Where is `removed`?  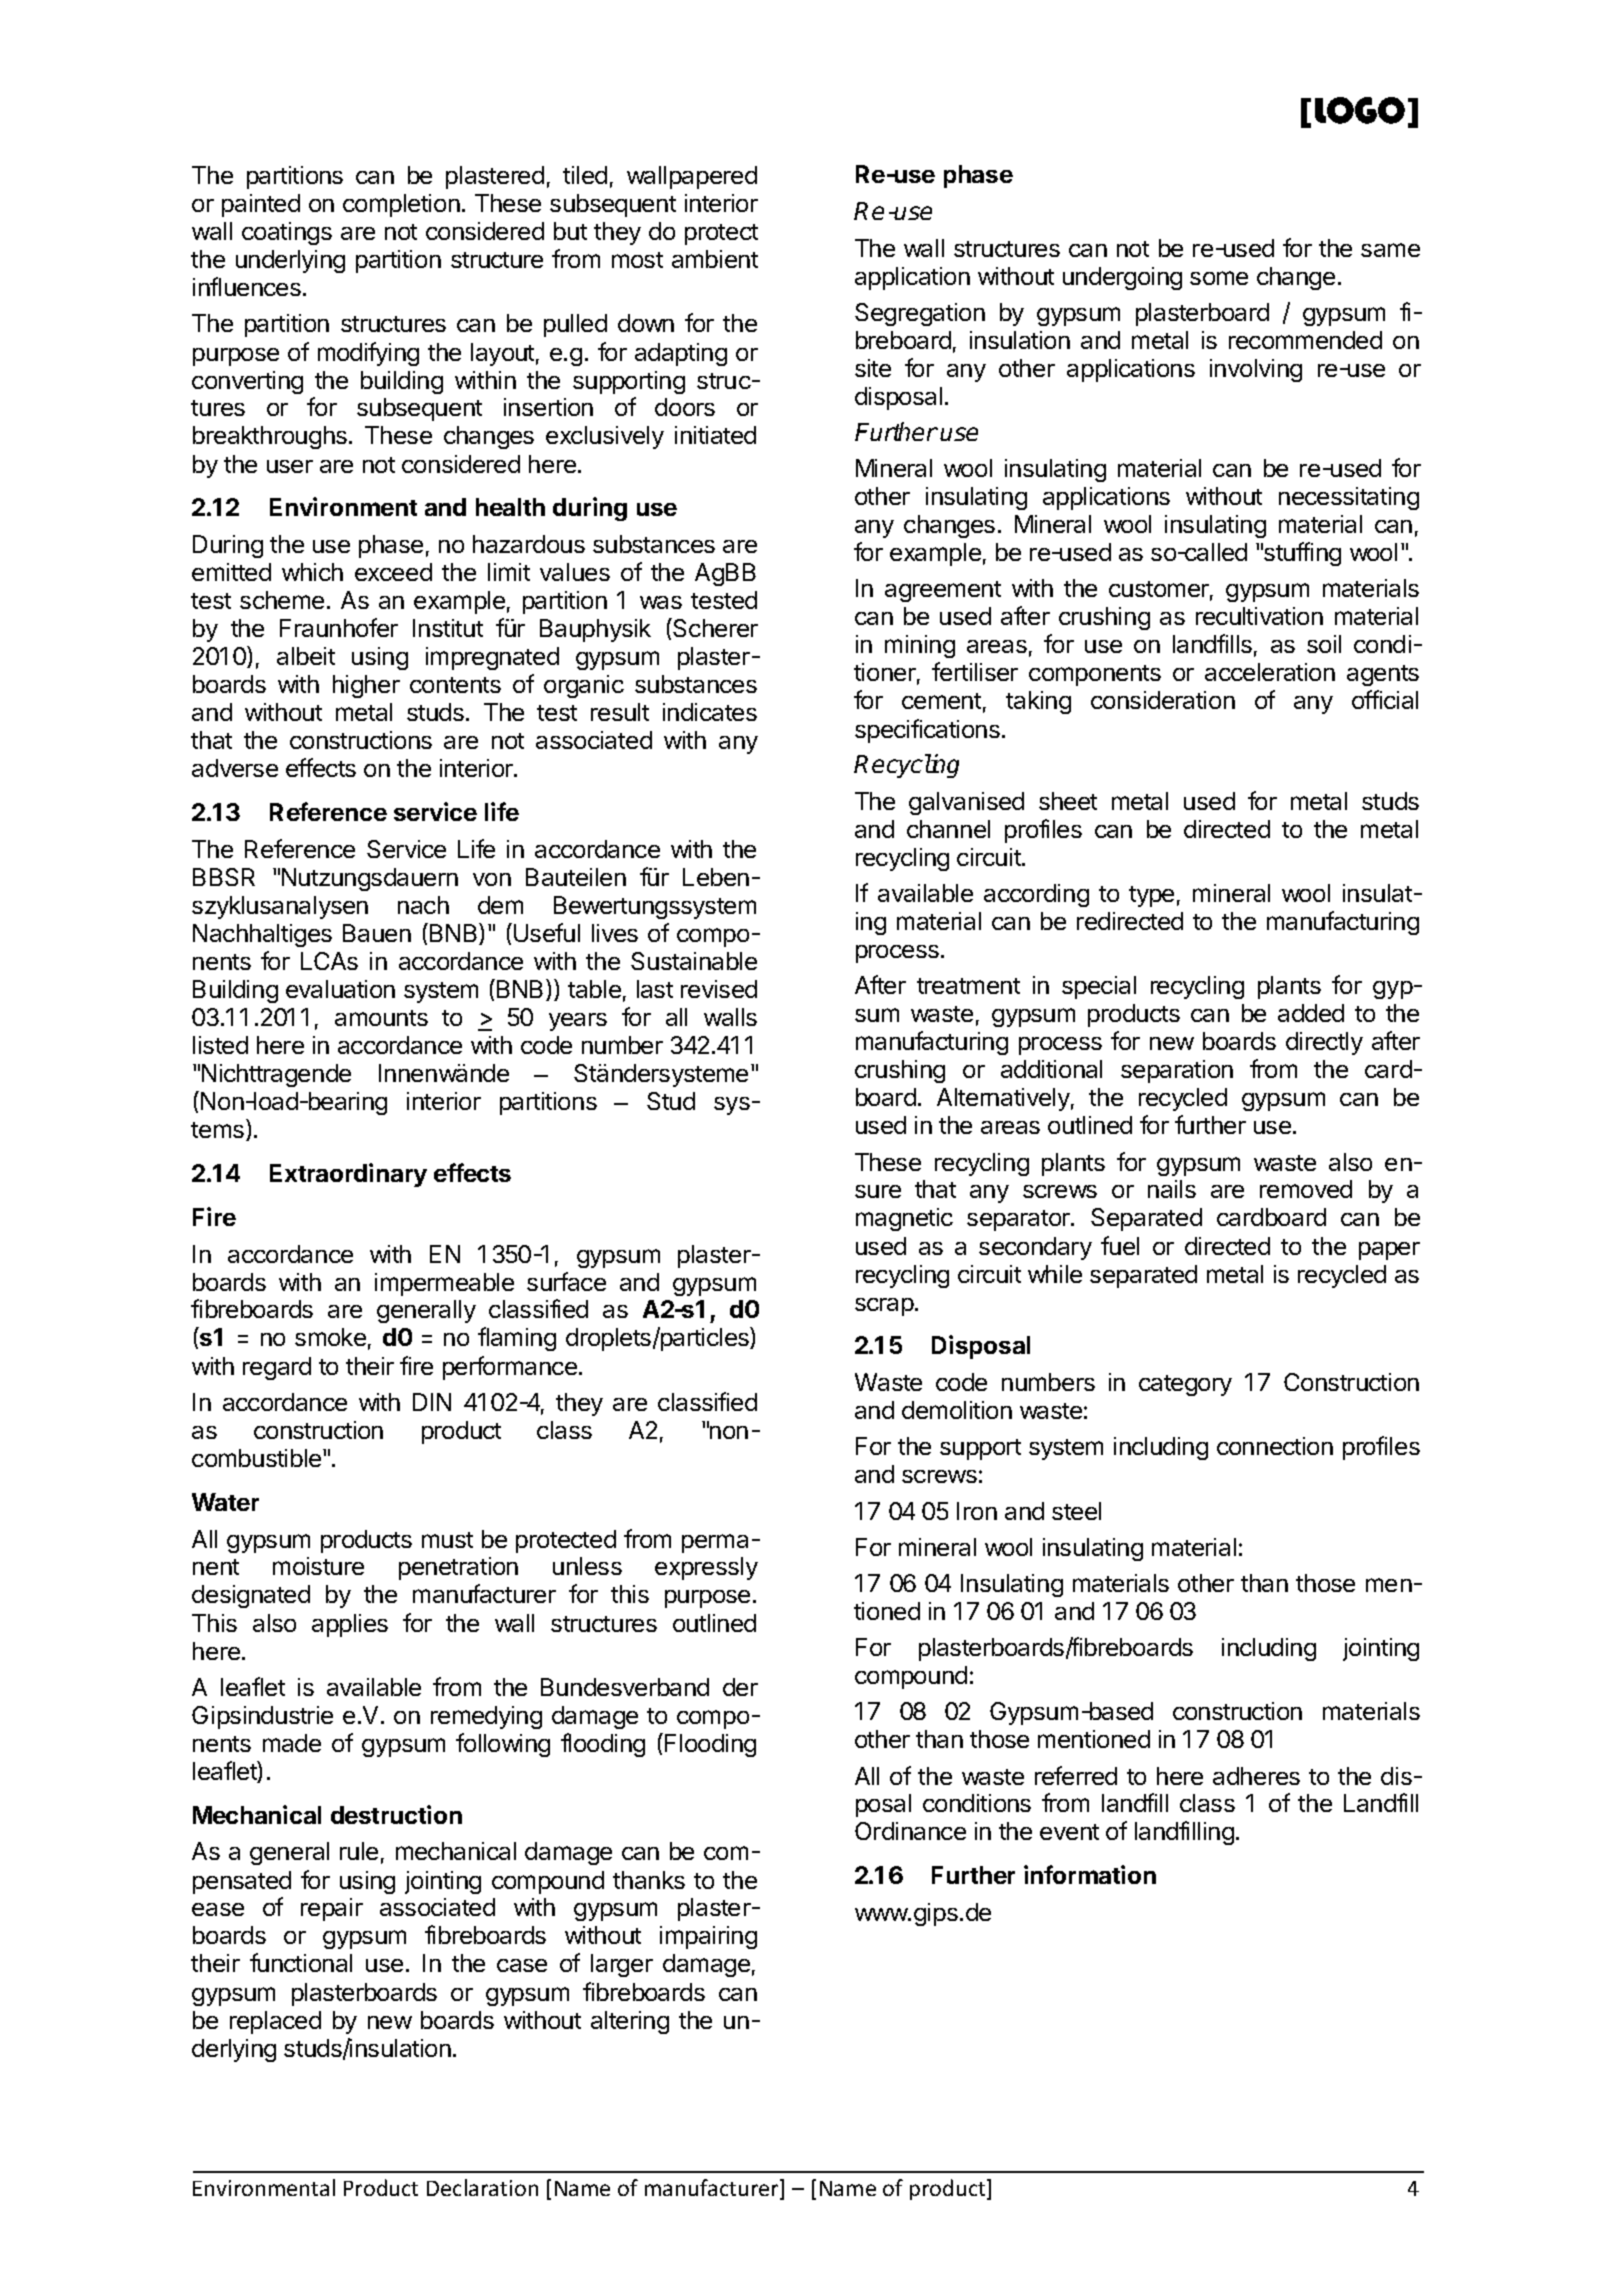 removed is located at coordinates (1306, 1189).
